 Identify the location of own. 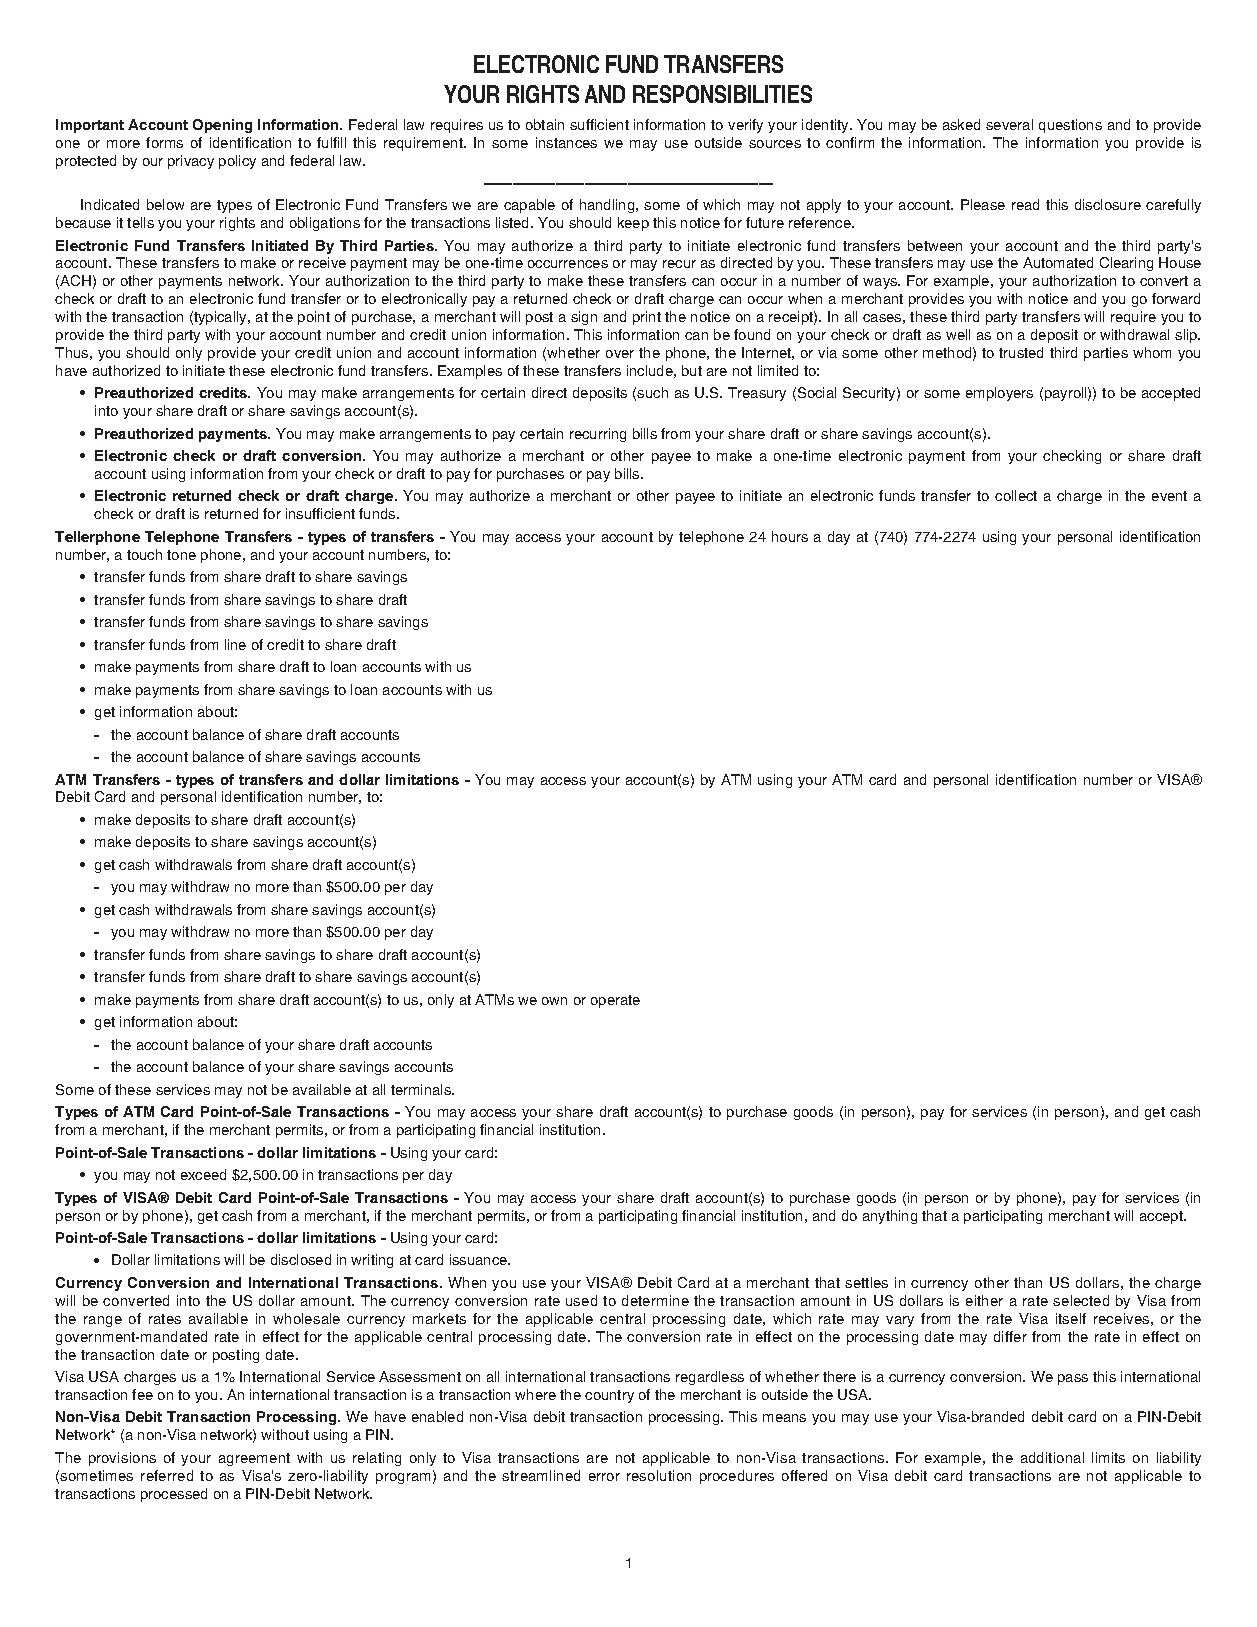
(554, 1001).
